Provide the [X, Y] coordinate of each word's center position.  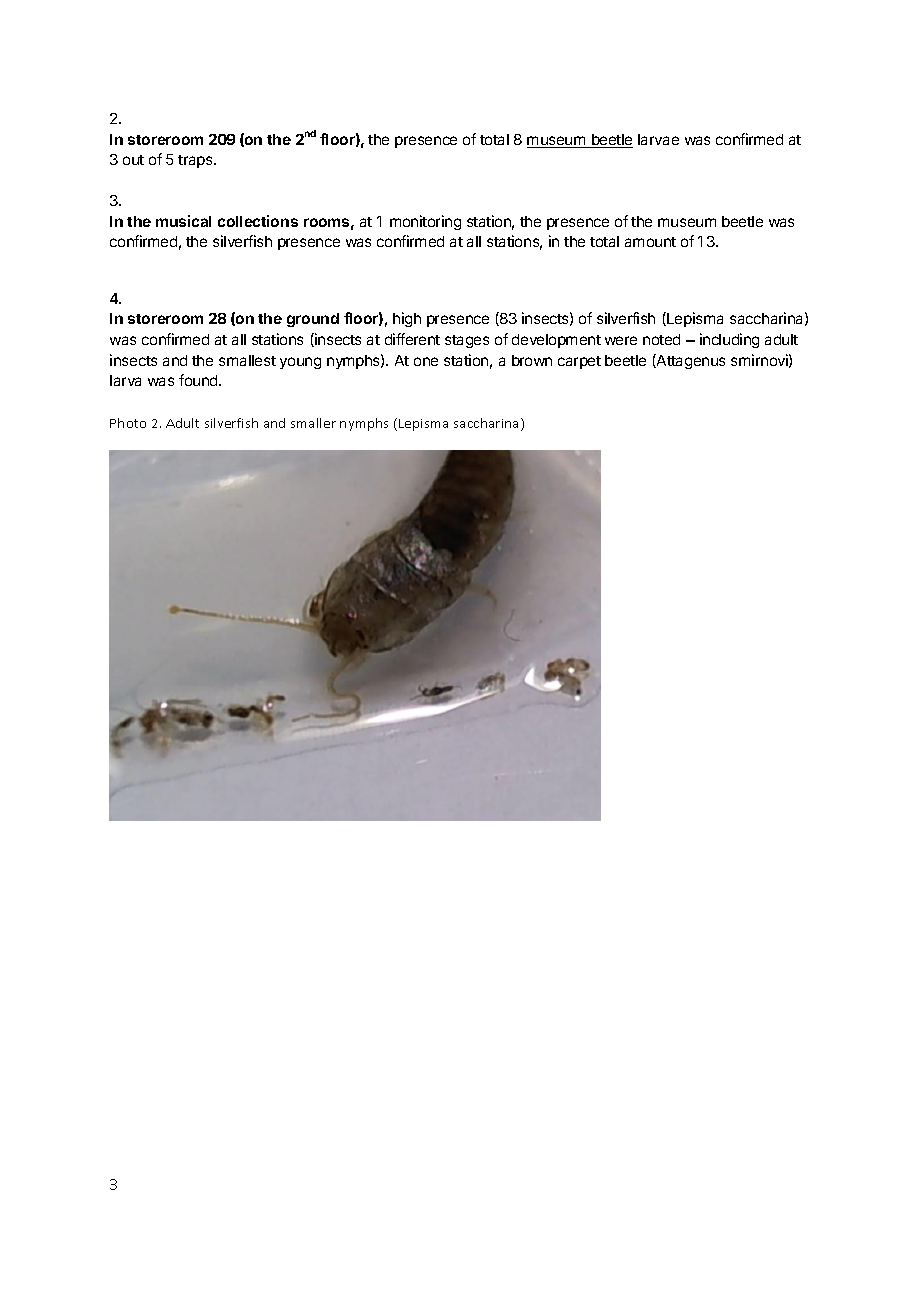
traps [196, 161]
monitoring [425, 222]
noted [661, 339]
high [407, 319]
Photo [128, 423]
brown [532, 360]
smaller [313, 423]
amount [650, 242]
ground [313, 320]
